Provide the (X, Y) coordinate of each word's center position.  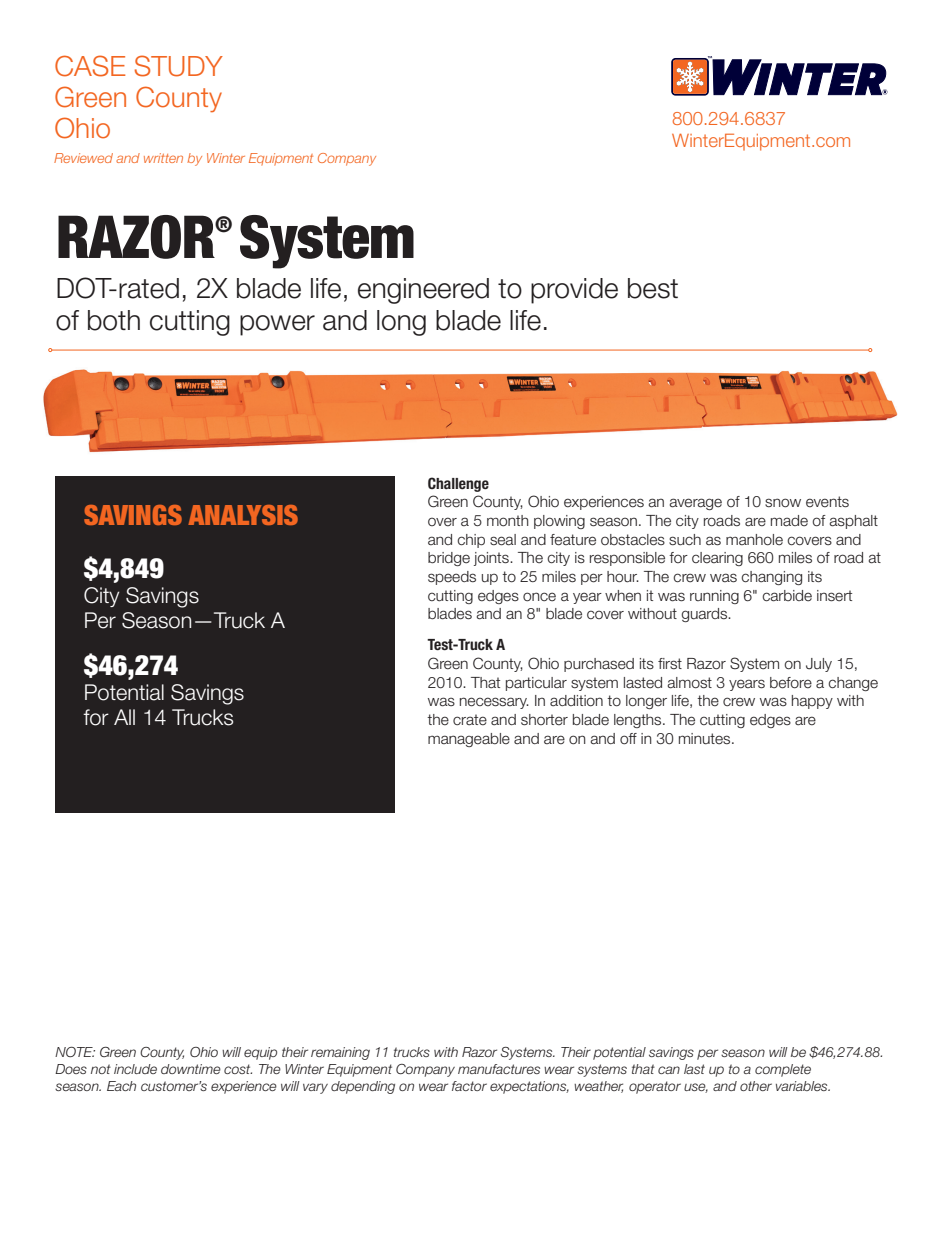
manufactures (499, 1069)
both (114, 320)
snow (783, 503)
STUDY (179, 66)
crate (470, 720)
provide (574, 291)
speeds (452, 578)
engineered (423, 291)
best (653, 288)
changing (771, 578)
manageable (469, 740)
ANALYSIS (243, 515)
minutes (706, 739)
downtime (191, 1069)
